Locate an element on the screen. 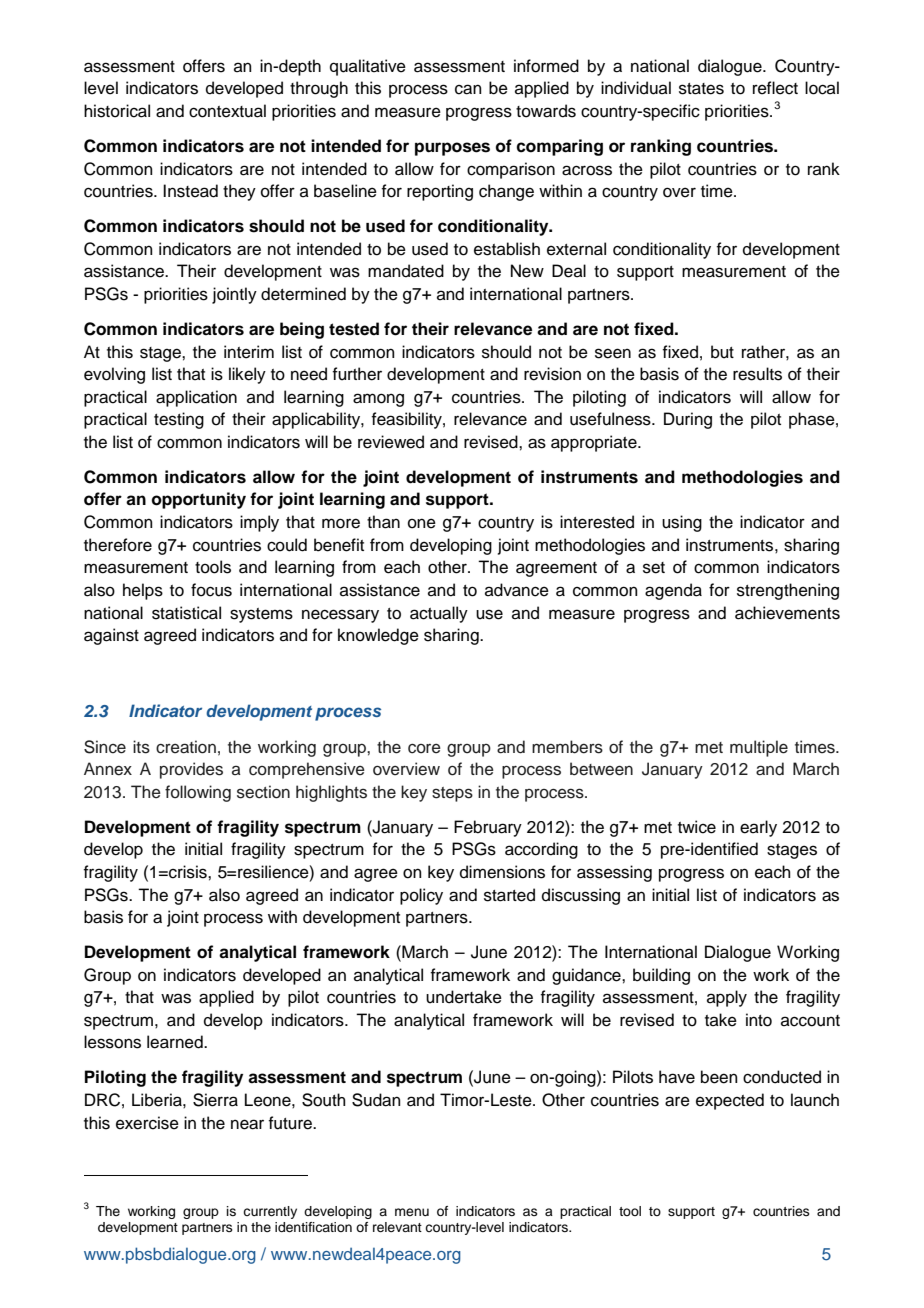 The height and width of the screenshot is (1308, 924). early is located at coordinates (758, 828).
